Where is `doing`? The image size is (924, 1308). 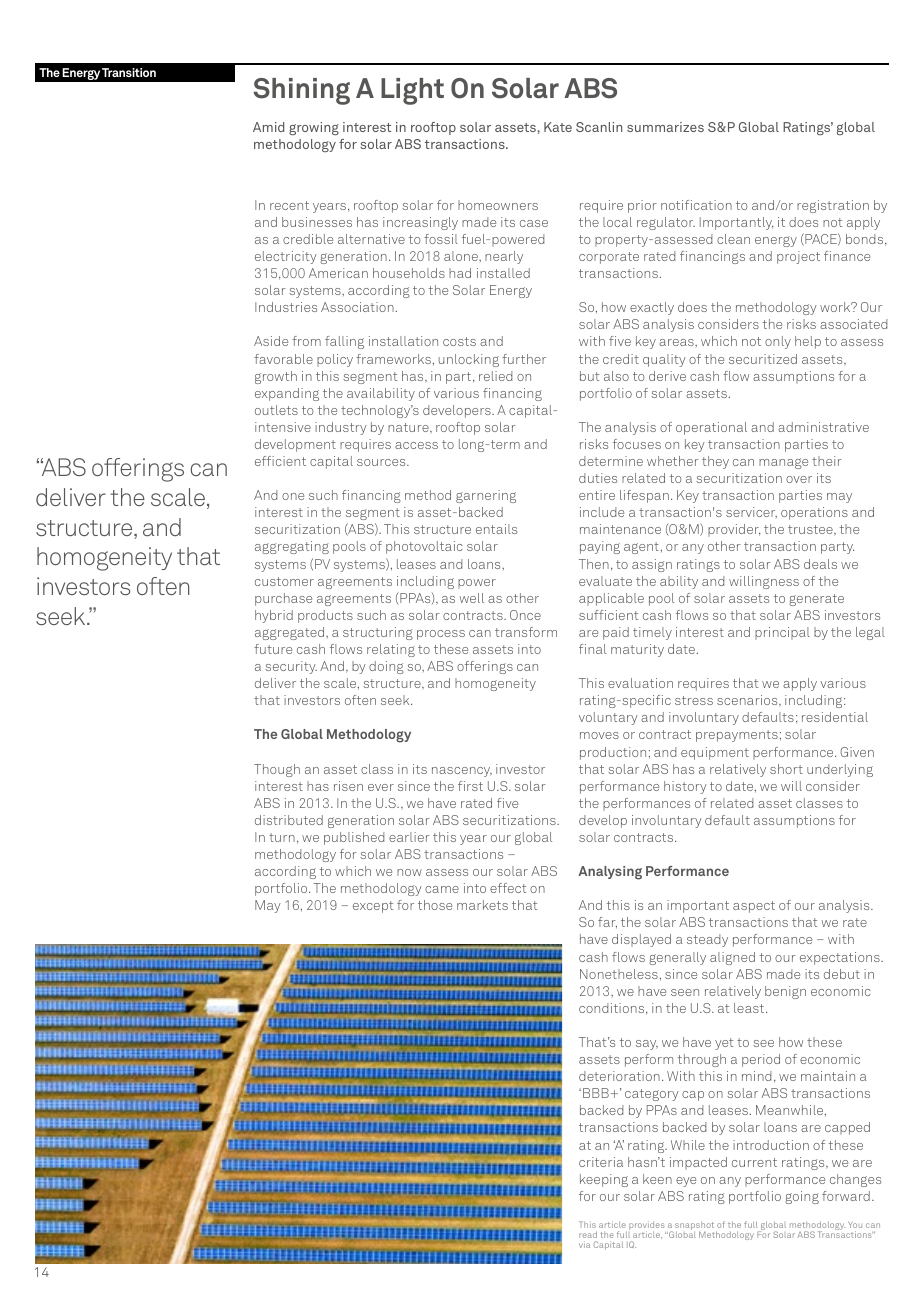
doing is located at coordinates (386, 667).
